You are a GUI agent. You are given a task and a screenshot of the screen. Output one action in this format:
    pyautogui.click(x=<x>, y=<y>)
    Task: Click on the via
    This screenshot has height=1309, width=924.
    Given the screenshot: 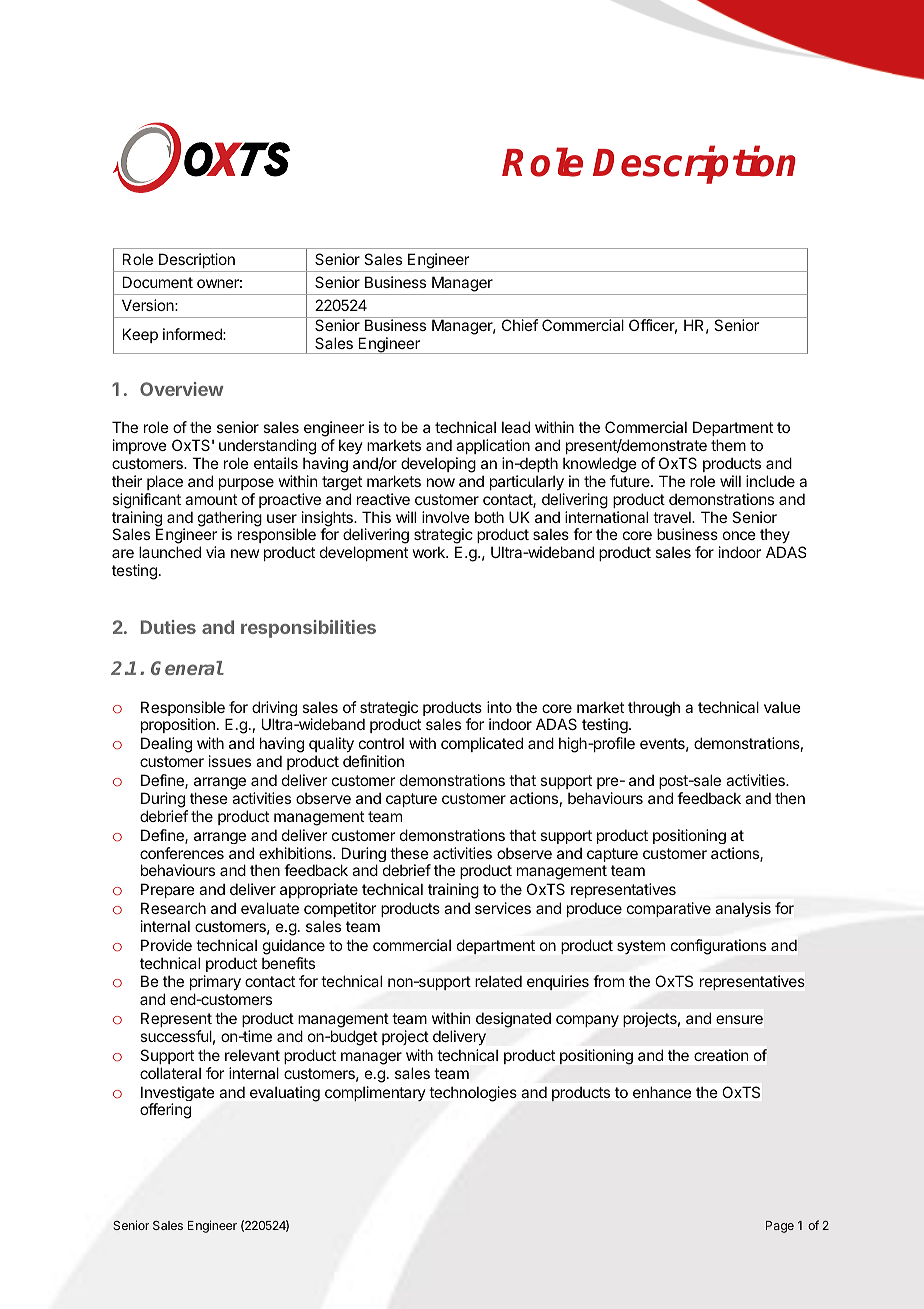 What is the action you would take?
    pyautogui.click(x=215, y=552)
